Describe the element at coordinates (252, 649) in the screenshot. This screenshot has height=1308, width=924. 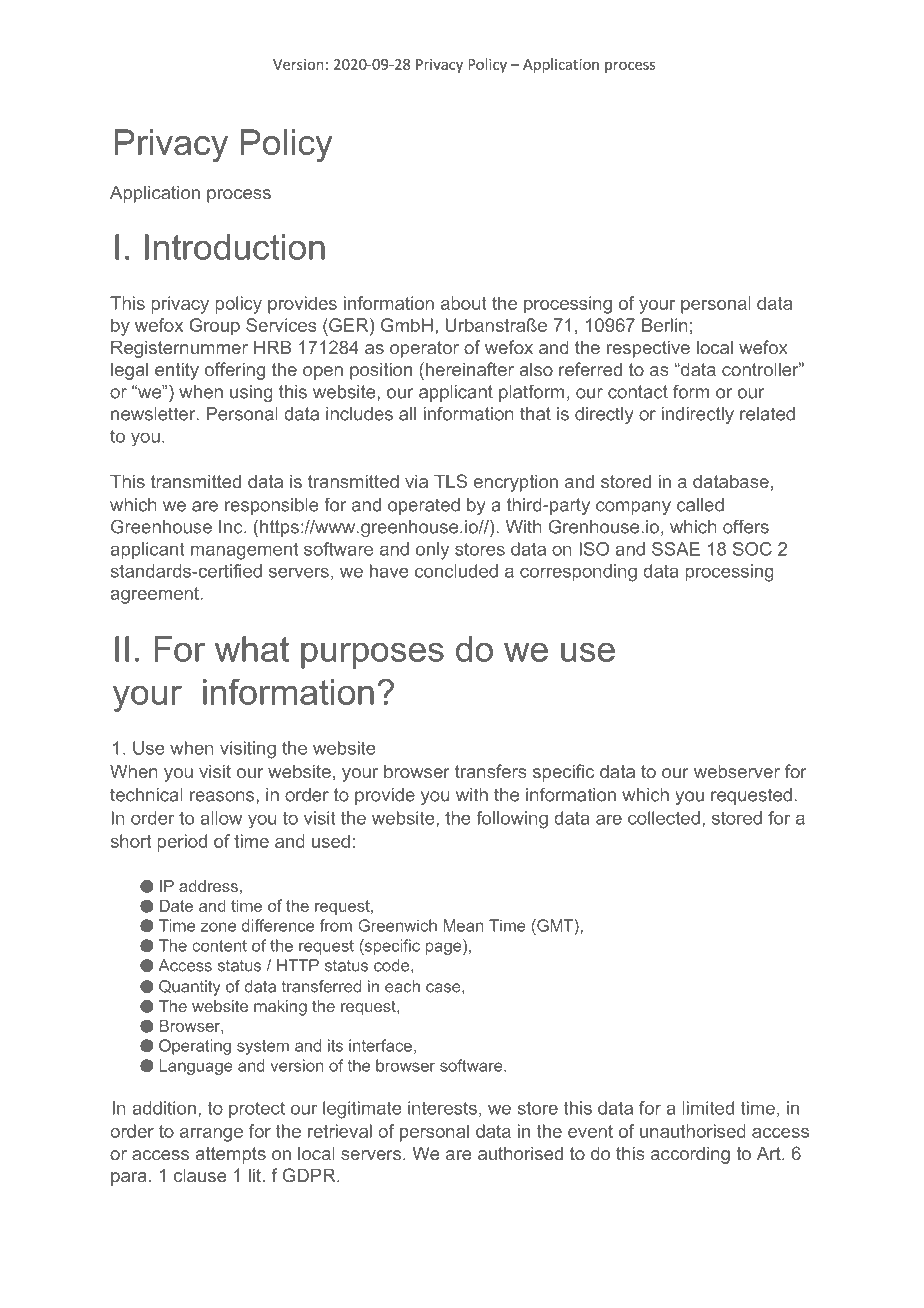
I see `what` at that location.
